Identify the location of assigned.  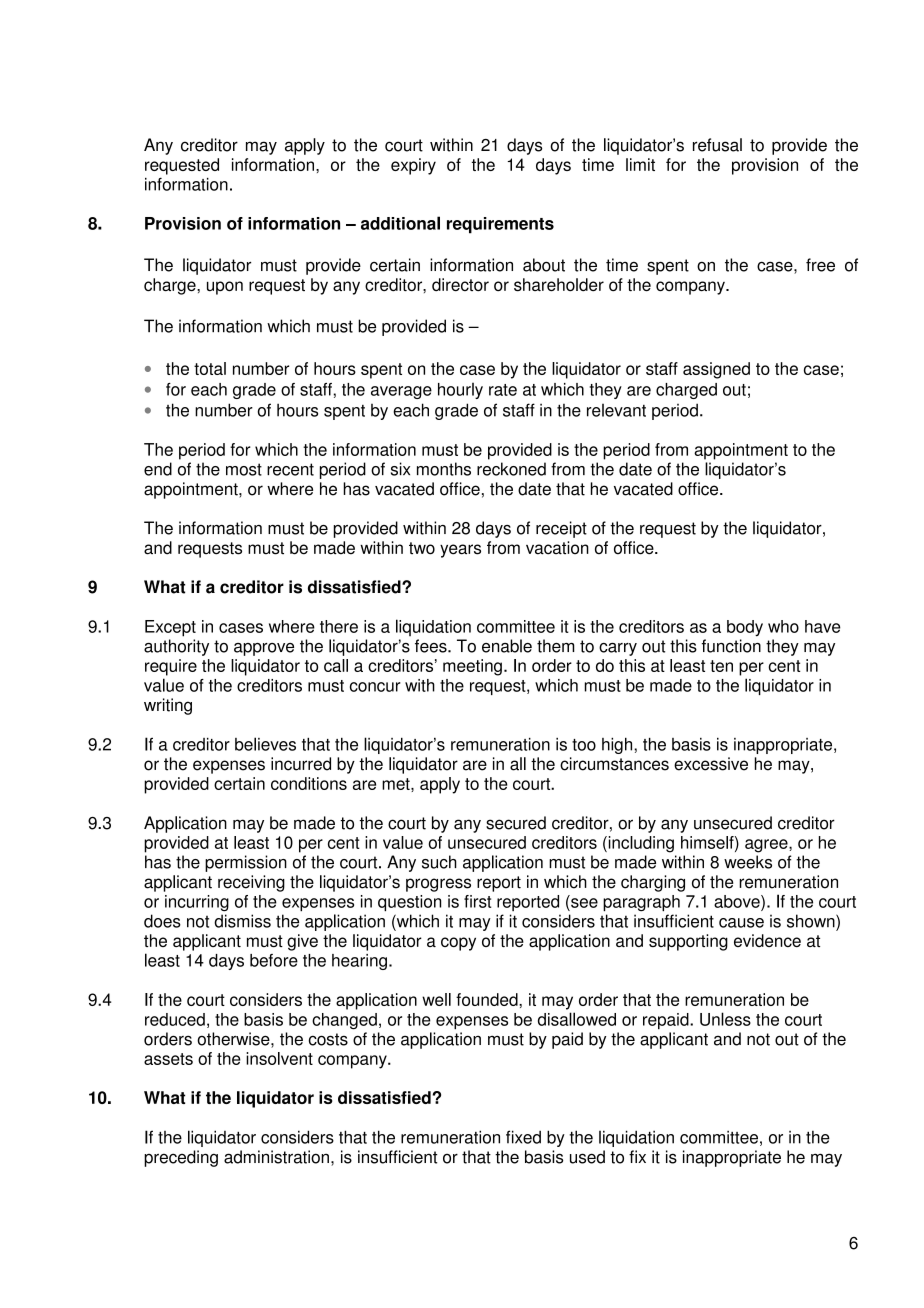
(716, 370).
